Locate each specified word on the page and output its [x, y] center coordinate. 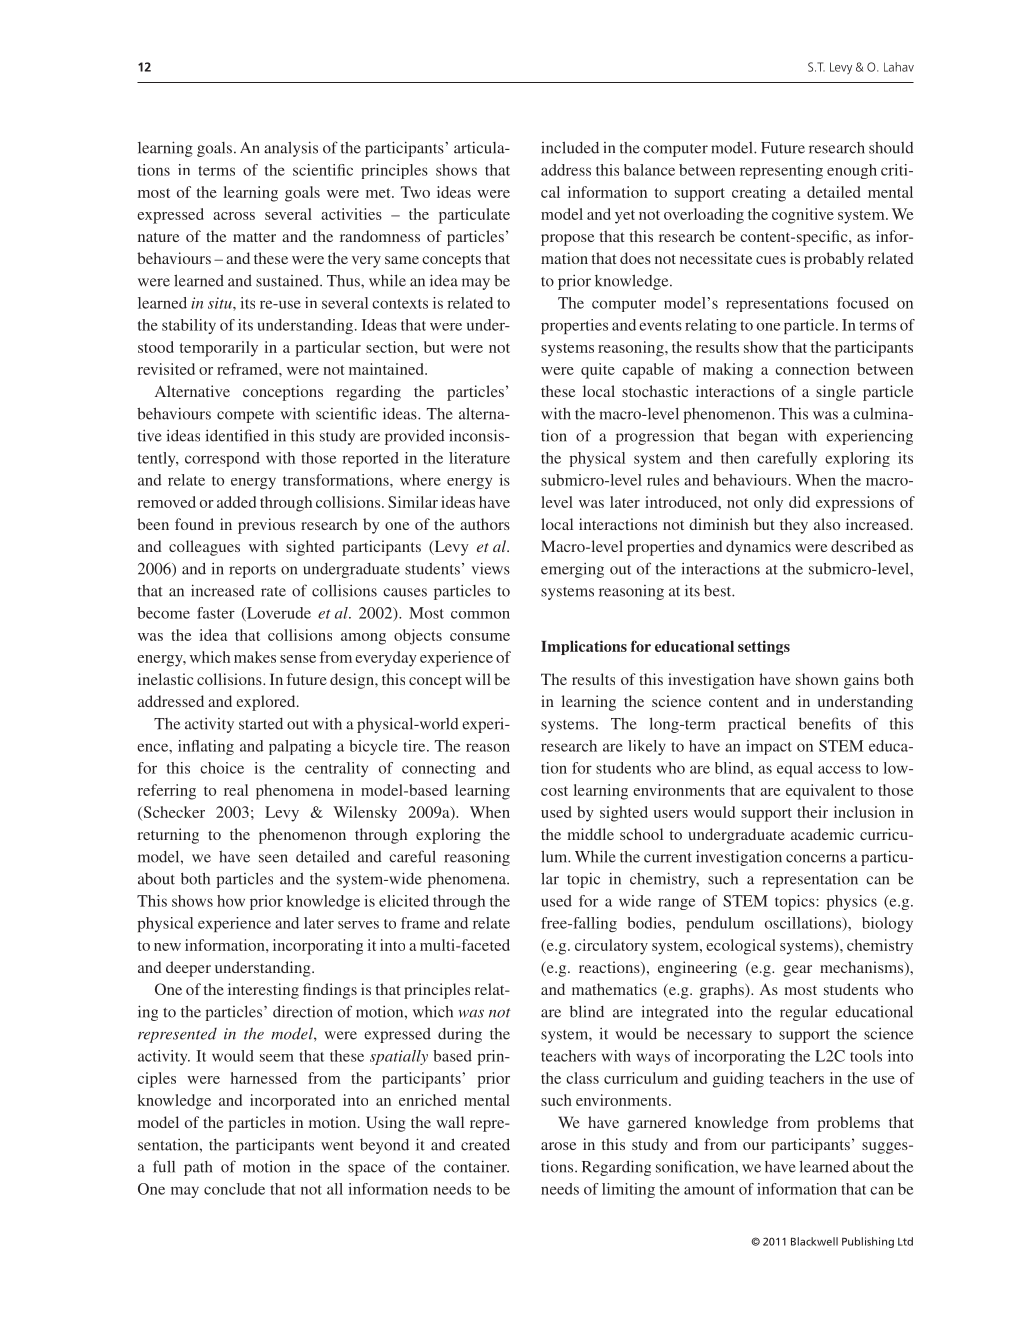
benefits [825, 723]
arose [559, 1146]
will [478, 679]
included [570, 147]
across [234, 216]
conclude [234, 1189]
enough [852, 171]
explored [267, 703]
